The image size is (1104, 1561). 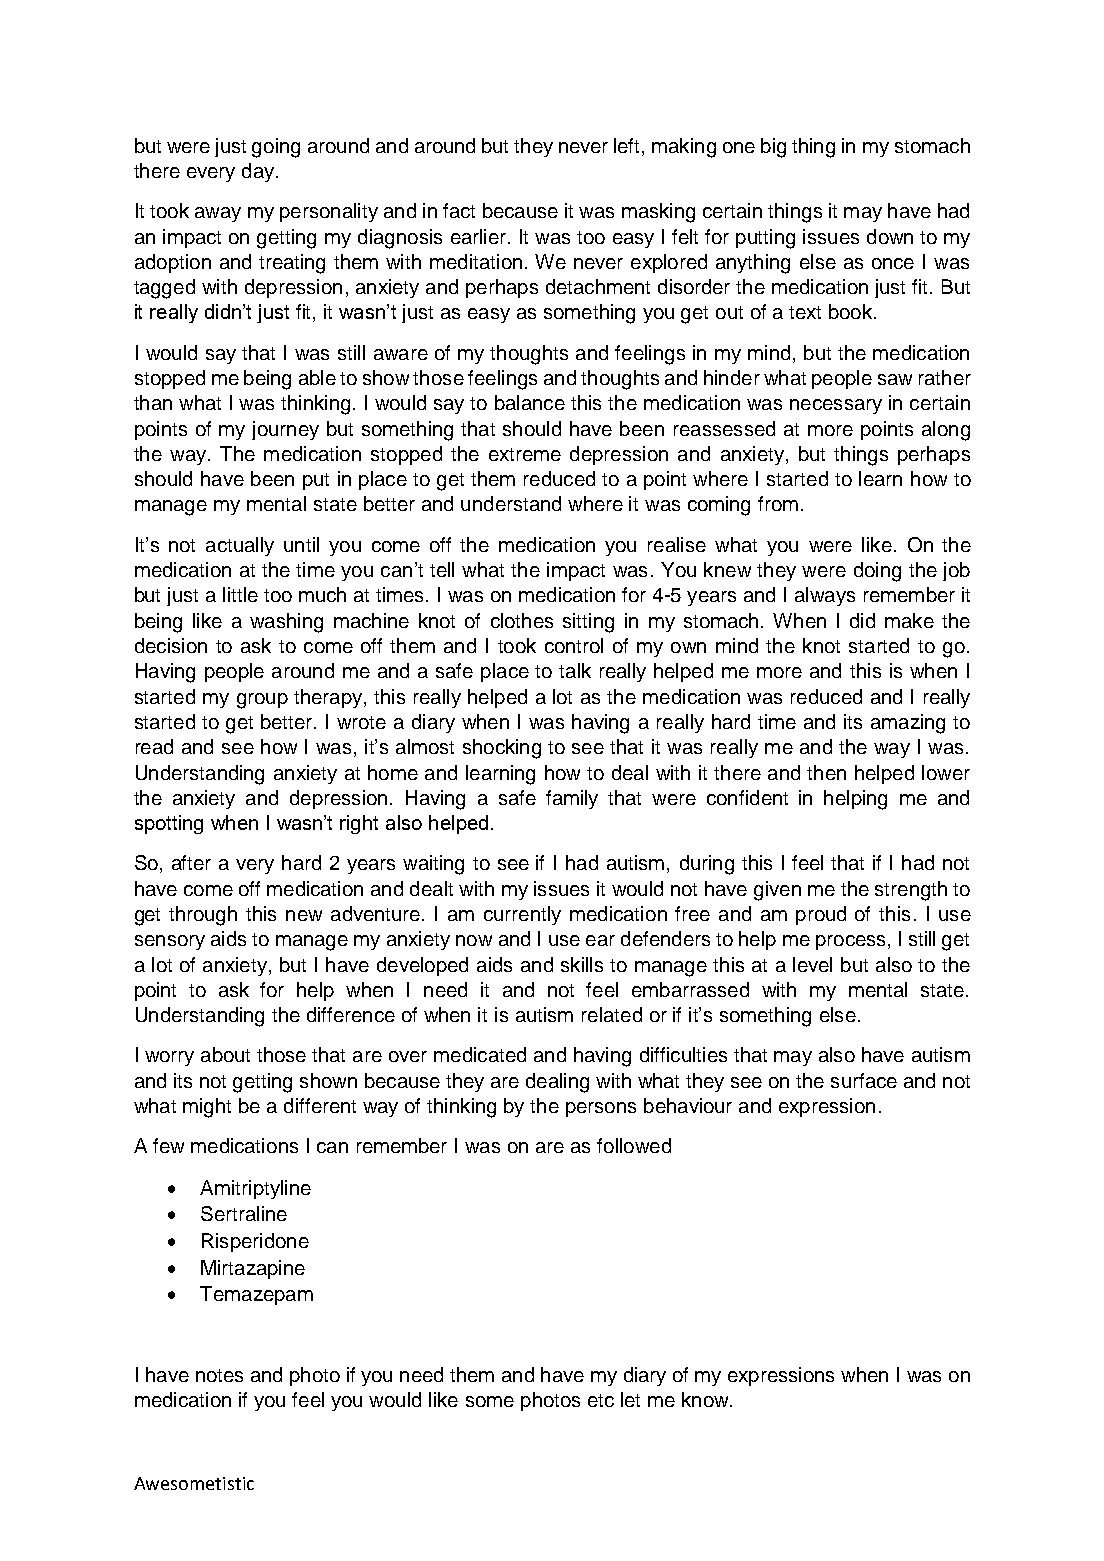 What do you see at coordinates (258, 172) in the image?
I see `day` at bounding box center [258, 172].
